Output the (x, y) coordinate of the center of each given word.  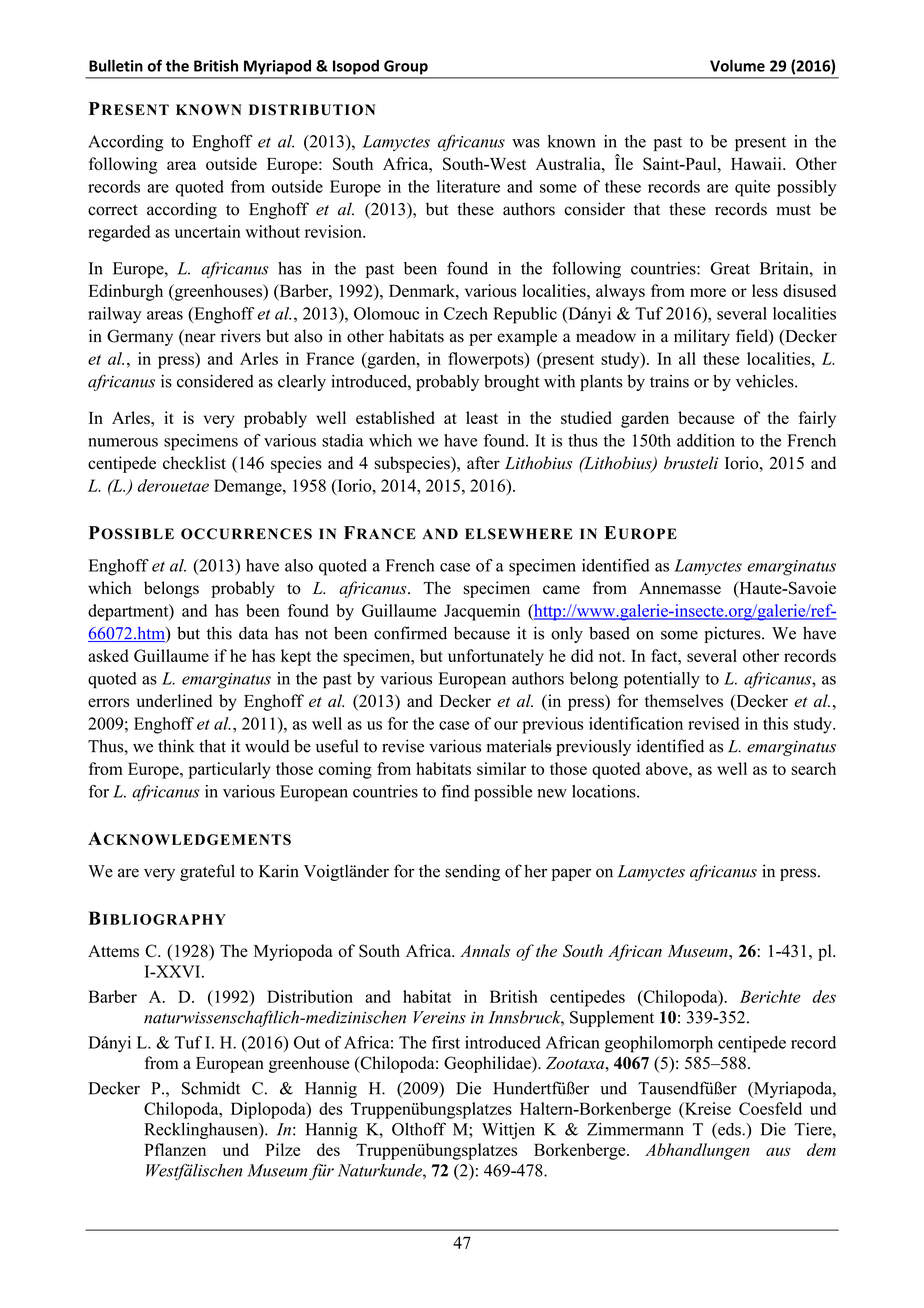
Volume (737, 65)
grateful (207, 872)
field (753, 337)
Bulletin (116, 65)
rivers (241, 336)
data (253, 633)
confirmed (410, 633)
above (668, 768)
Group (406, 67)
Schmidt (211, 1088)
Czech (466, 313)
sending (472, 872)
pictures (733, 634)
